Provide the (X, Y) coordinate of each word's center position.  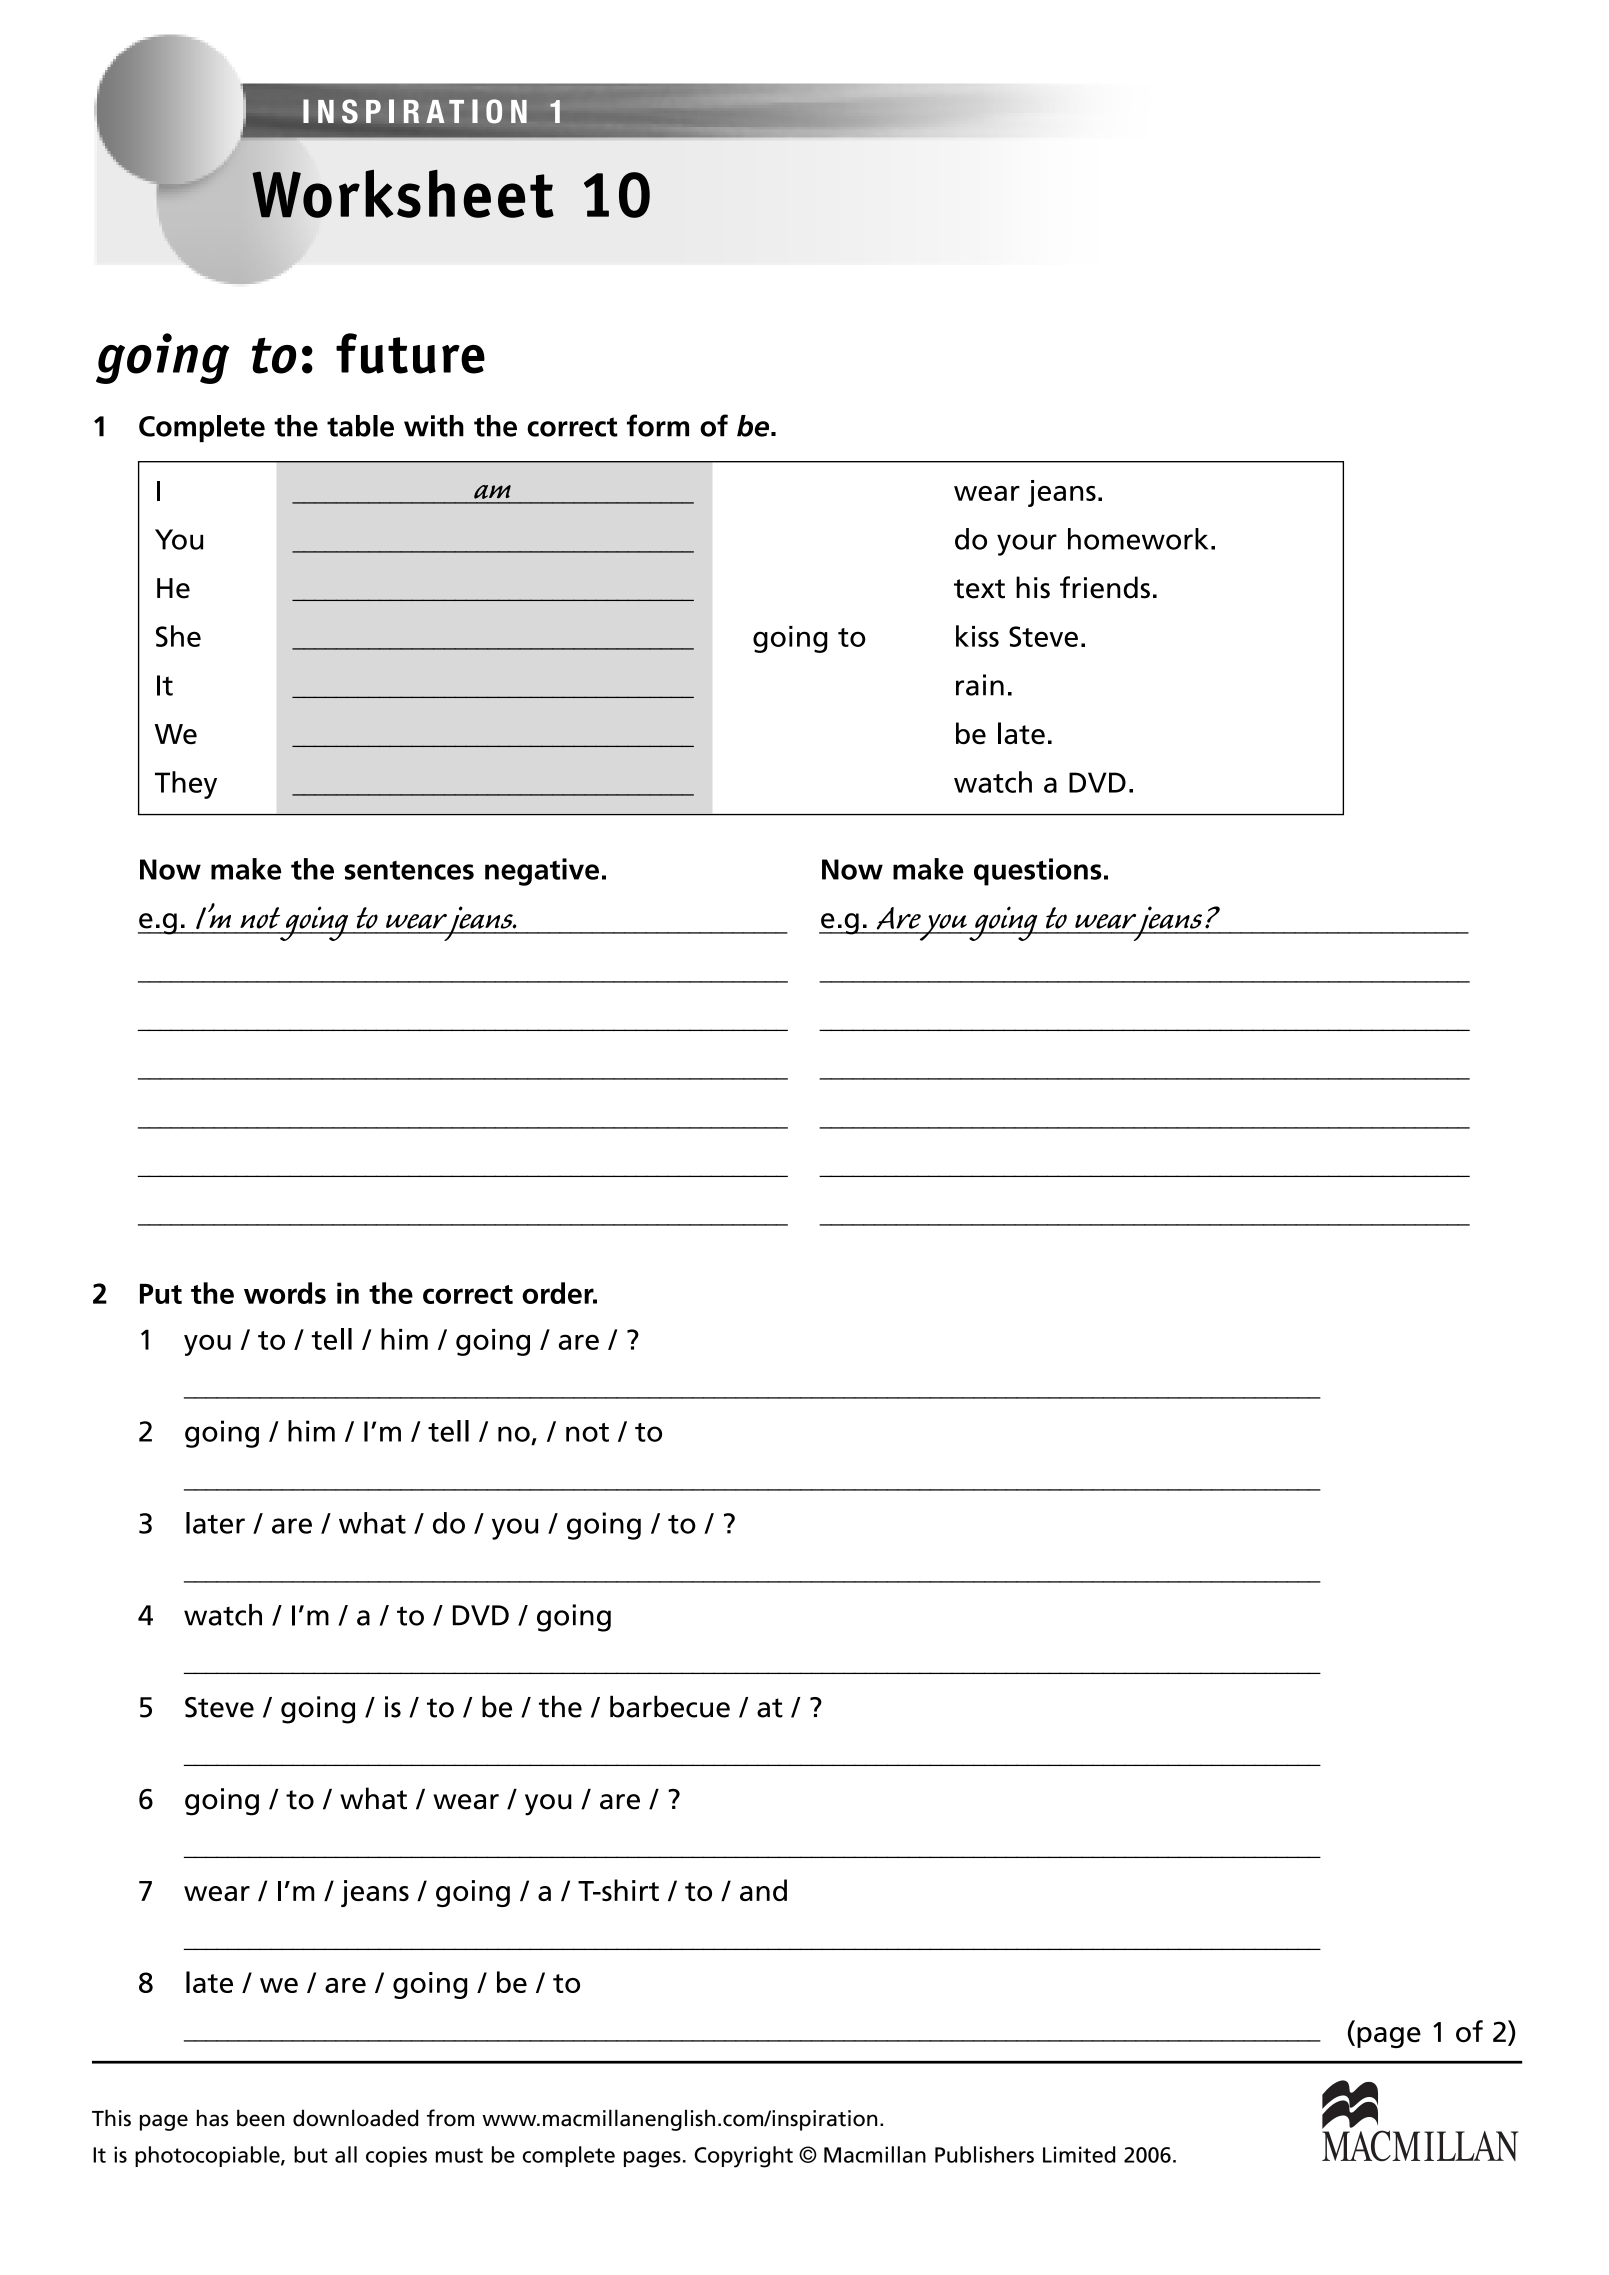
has (212, 2118)
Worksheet (403, 193)
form (658, 425)
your (1027, 545)
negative (542, 872)
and (763, 1890)
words (285, 1293)
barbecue (670, 1706)
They (186, 785)
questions (1038, 872)
